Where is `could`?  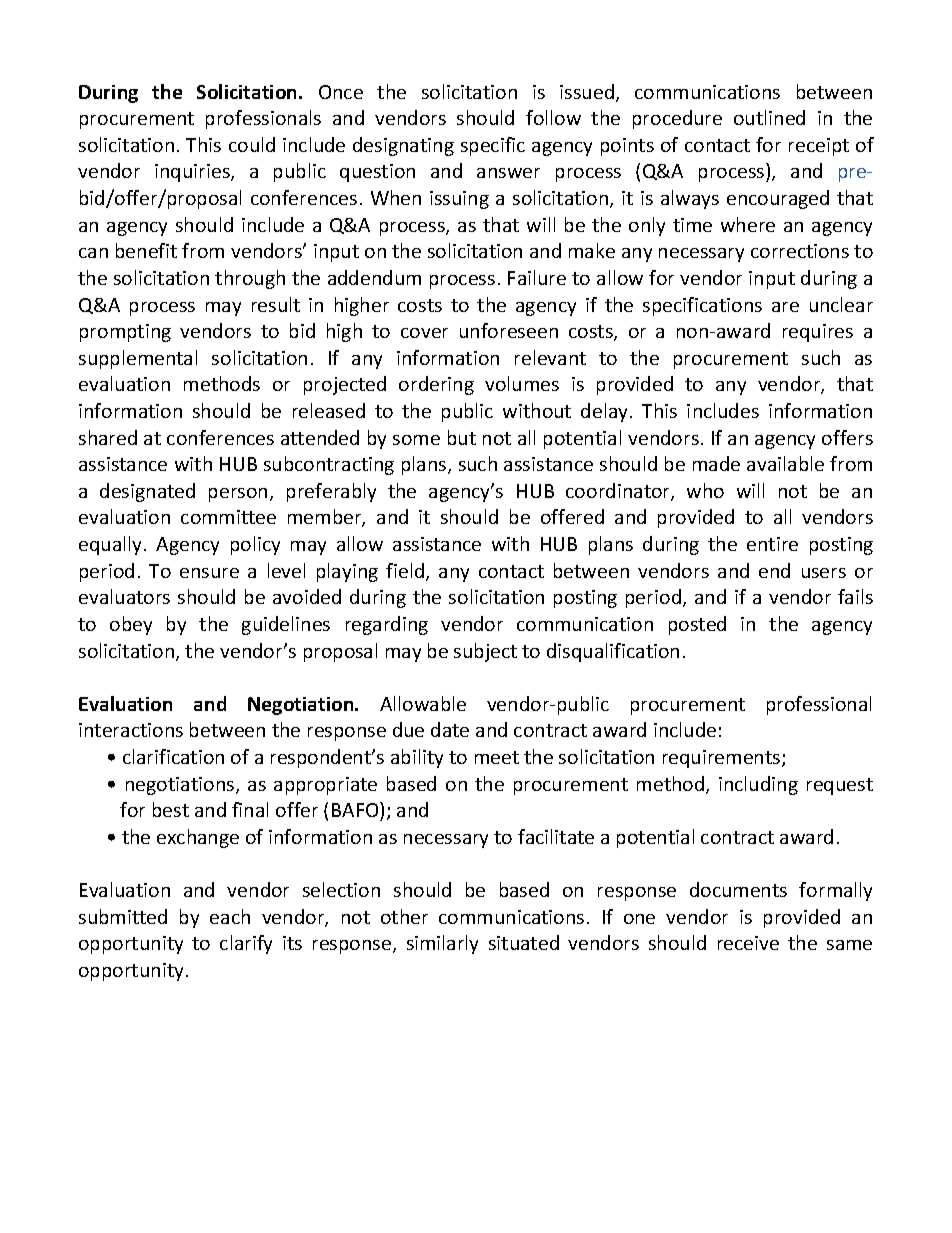
could is located at coordinates (252, 144).
